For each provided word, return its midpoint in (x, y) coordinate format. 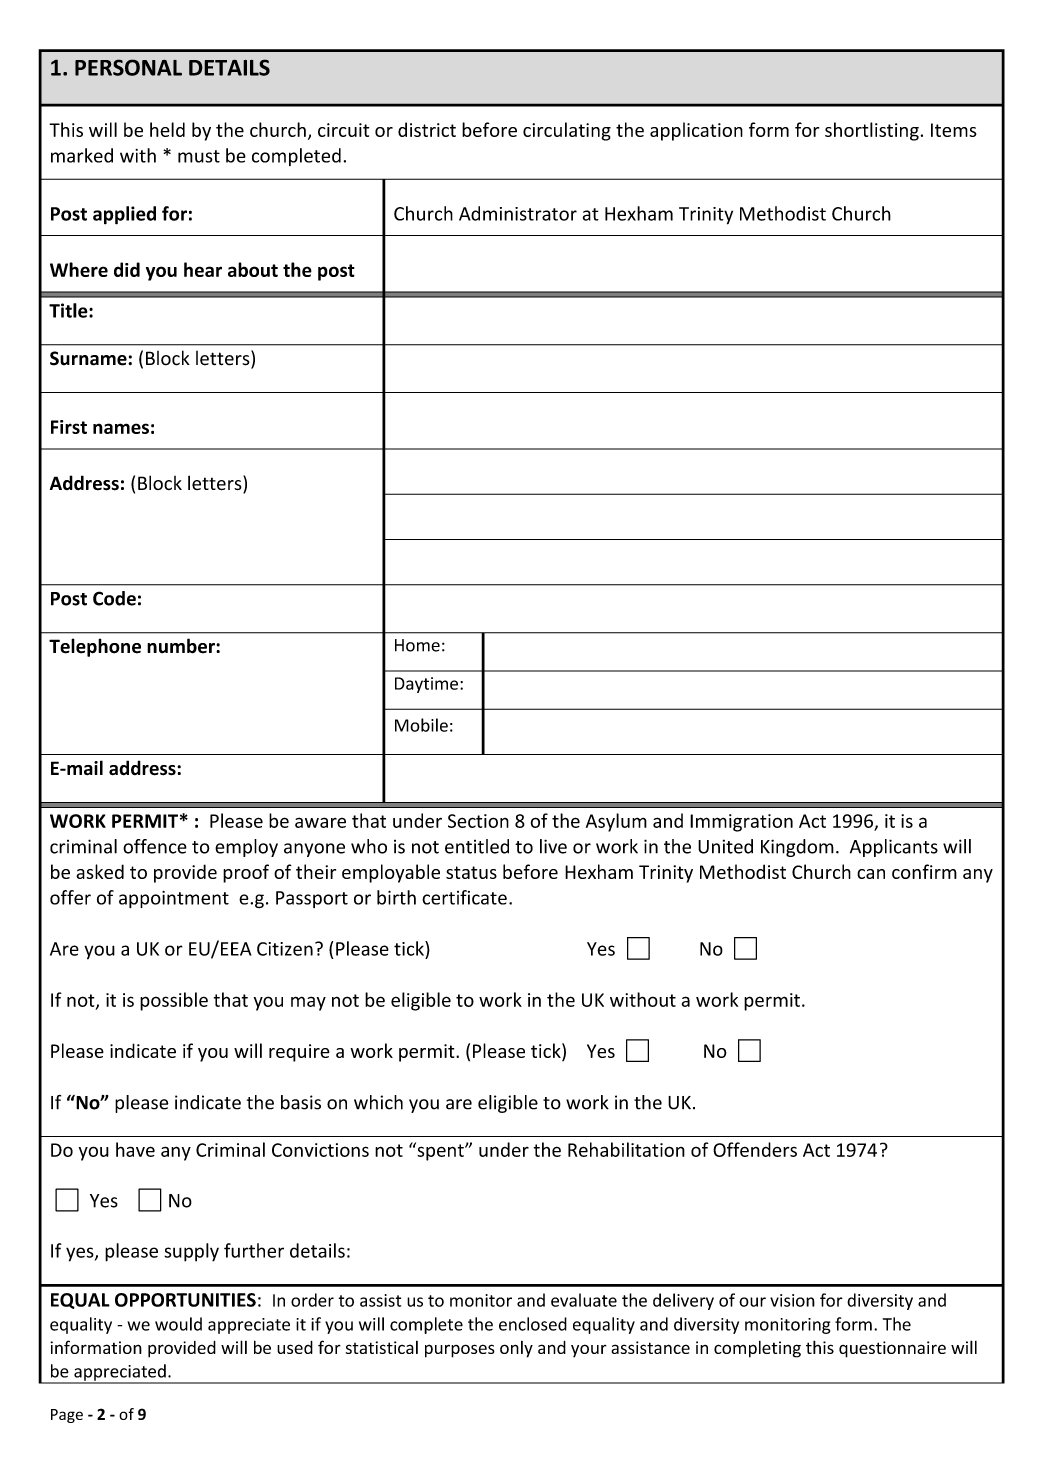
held (167, 129)
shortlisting (872, 131)
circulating (567, 131)
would (178, 1324)
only (516, 1349)
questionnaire (892, 1349)
